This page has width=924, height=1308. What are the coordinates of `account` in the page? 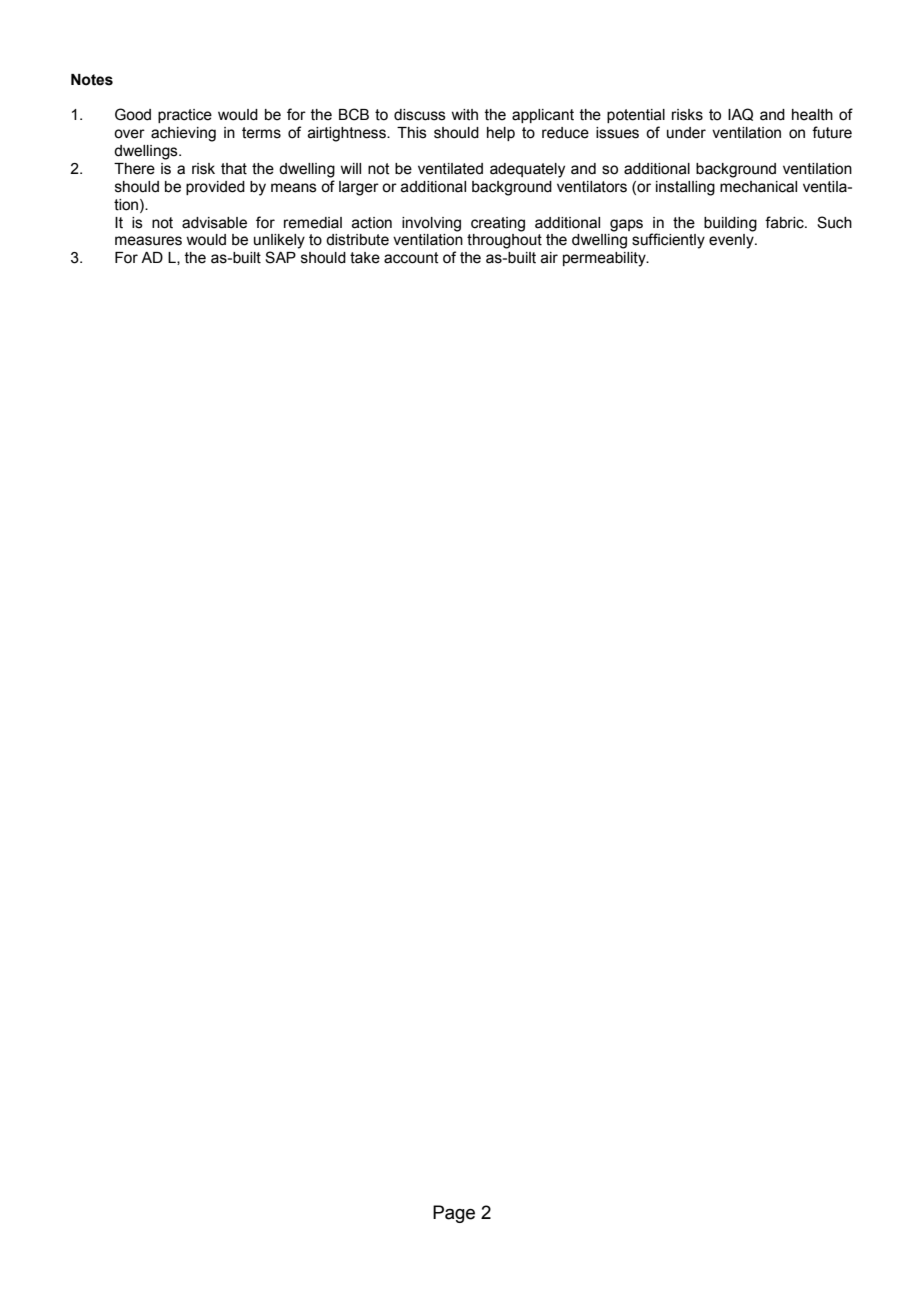 It's located at (411, 258).
